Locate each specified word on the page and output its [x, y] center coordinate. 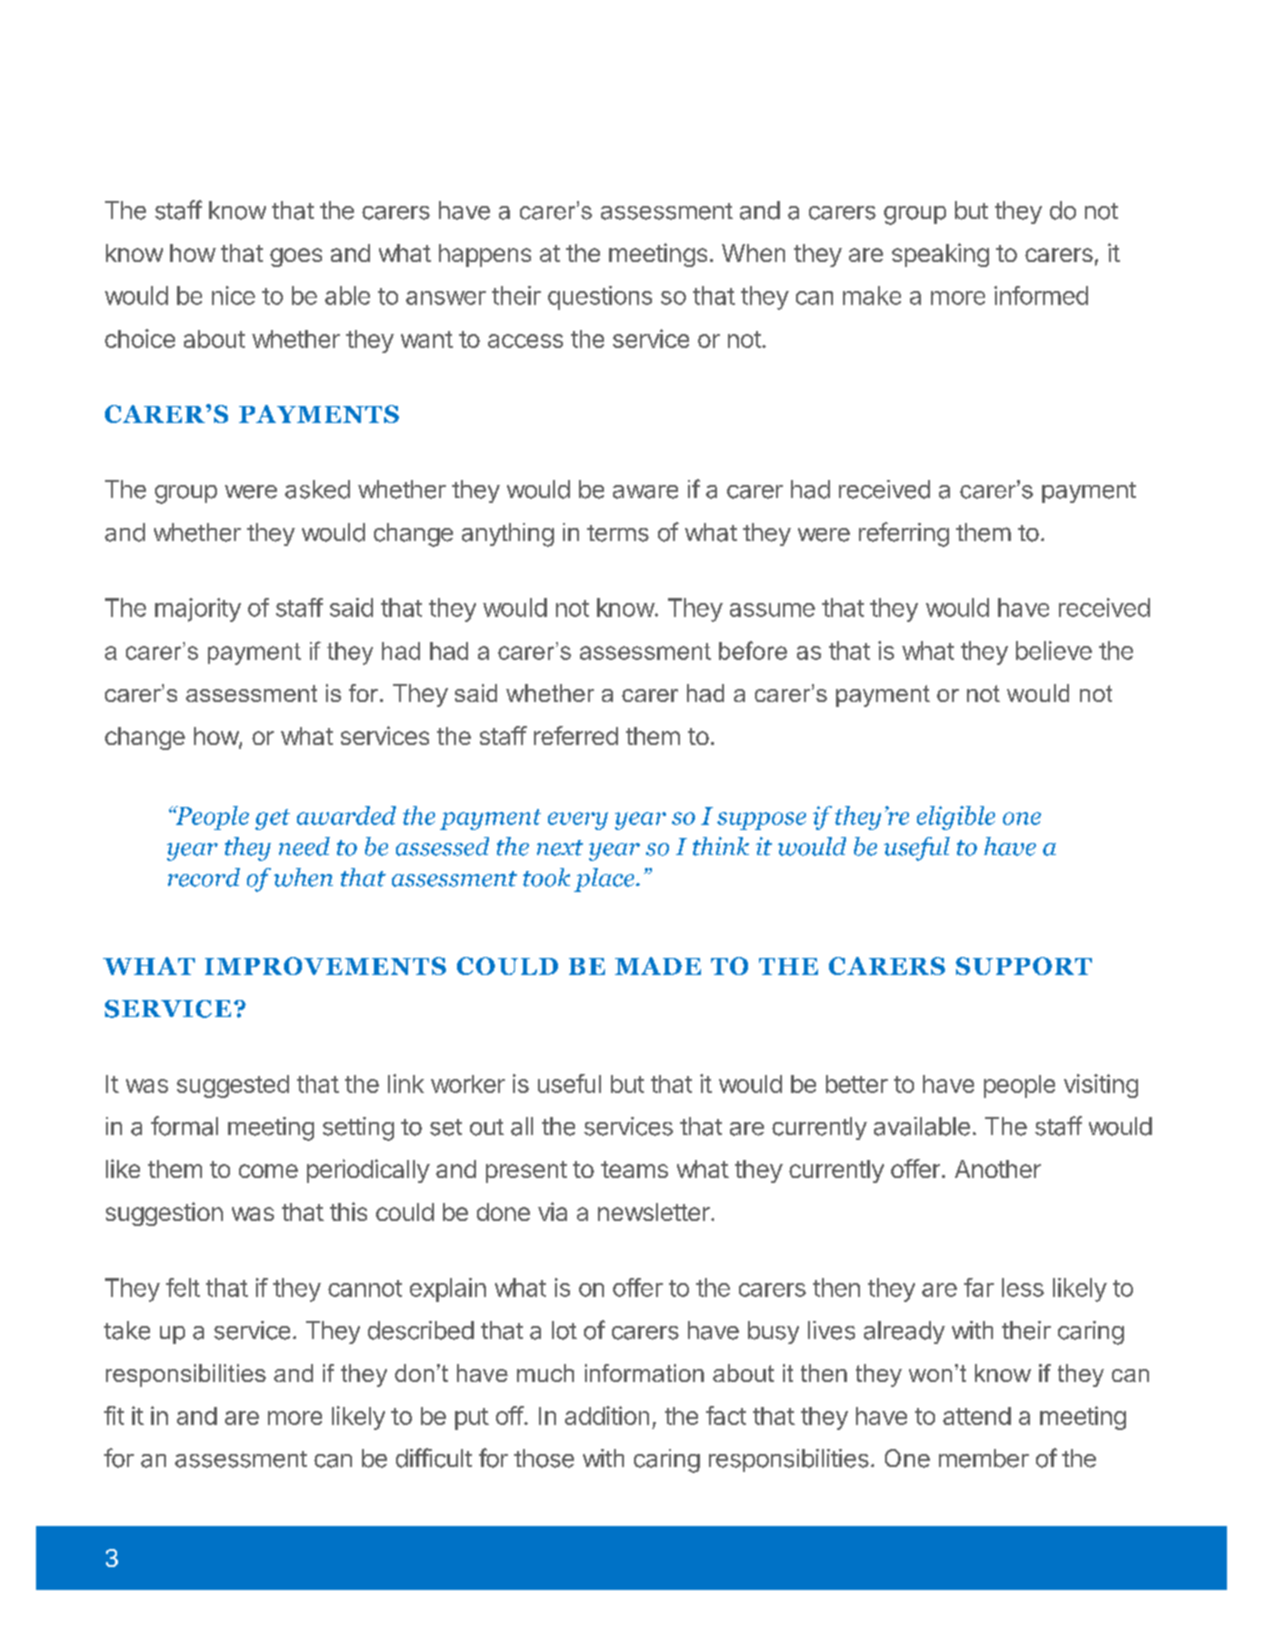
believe [1054, 650]
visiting [1101, 1086]
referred [576, 735]
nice [233, 295]
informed [1041, 295]
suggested [233, 1086]
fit [114, 1415]
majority [198, 610]
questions [600, 298]
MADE [658, 966]
